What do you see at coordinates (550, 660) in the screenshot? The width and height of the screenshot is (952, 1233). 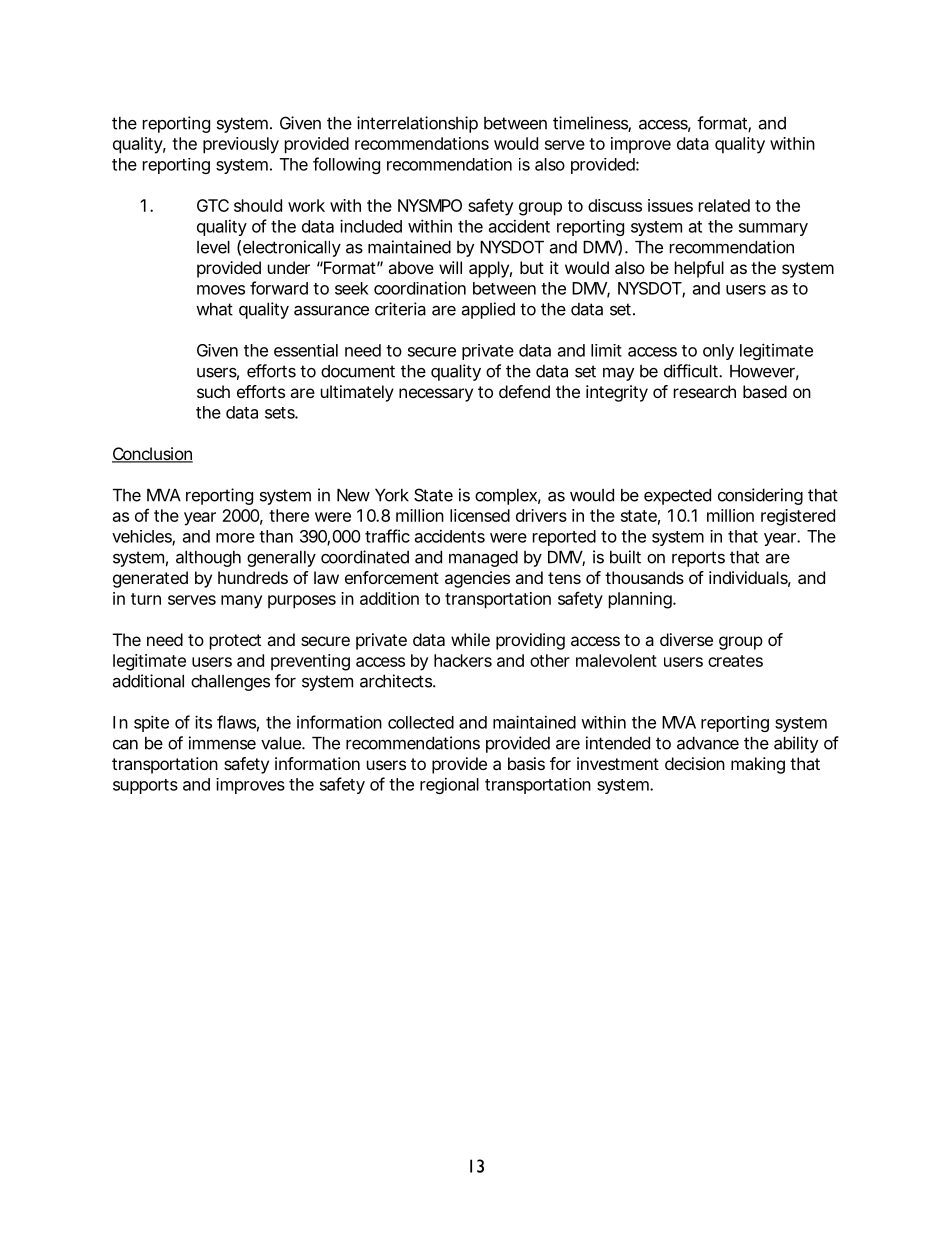 I see `other` at bounding box center [550, 660].
